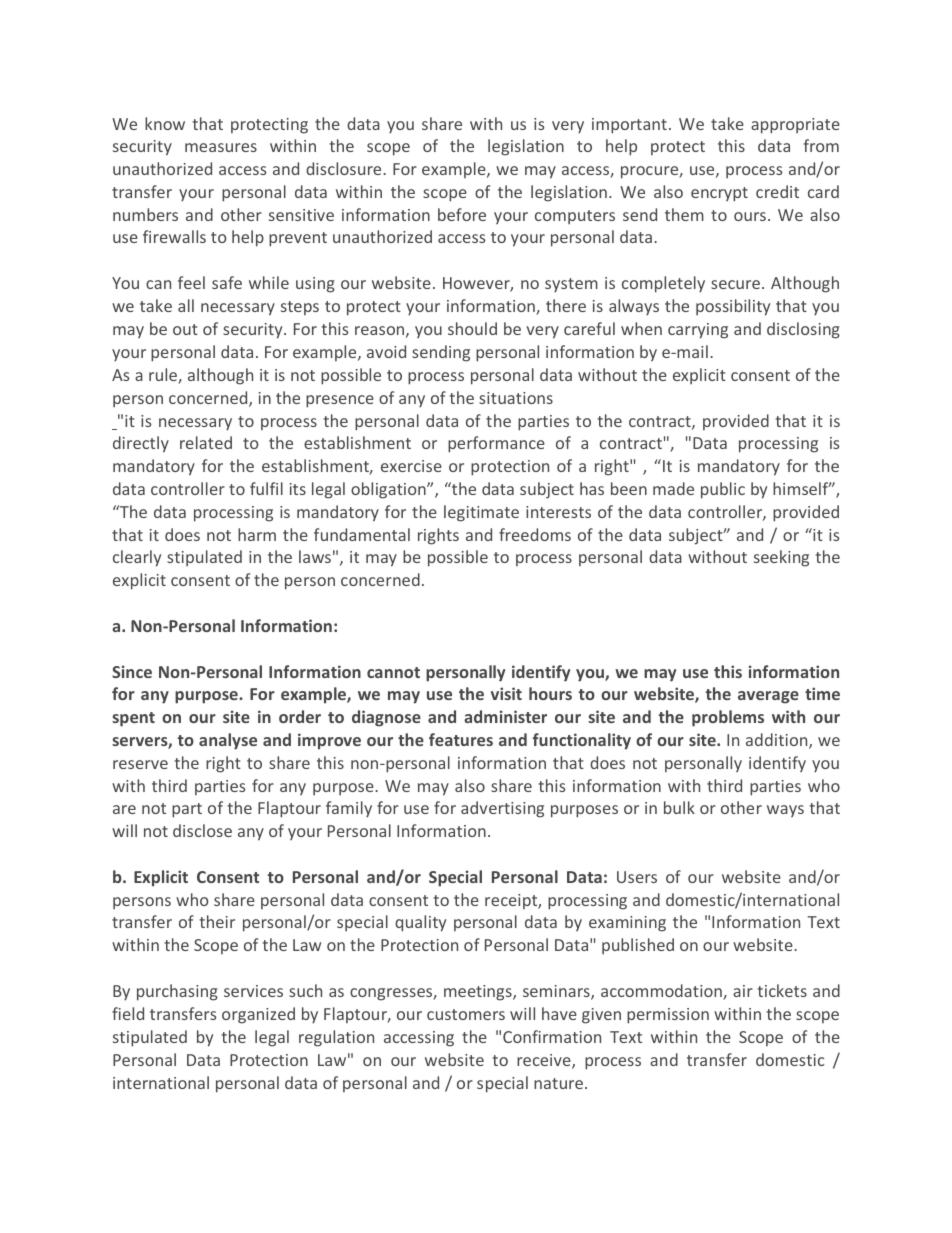 Image resolution: width=952 pixels, height=1233 pixels. Describe the element at coordinates (719, 194) in the image. I see `encrypt` at that location.
